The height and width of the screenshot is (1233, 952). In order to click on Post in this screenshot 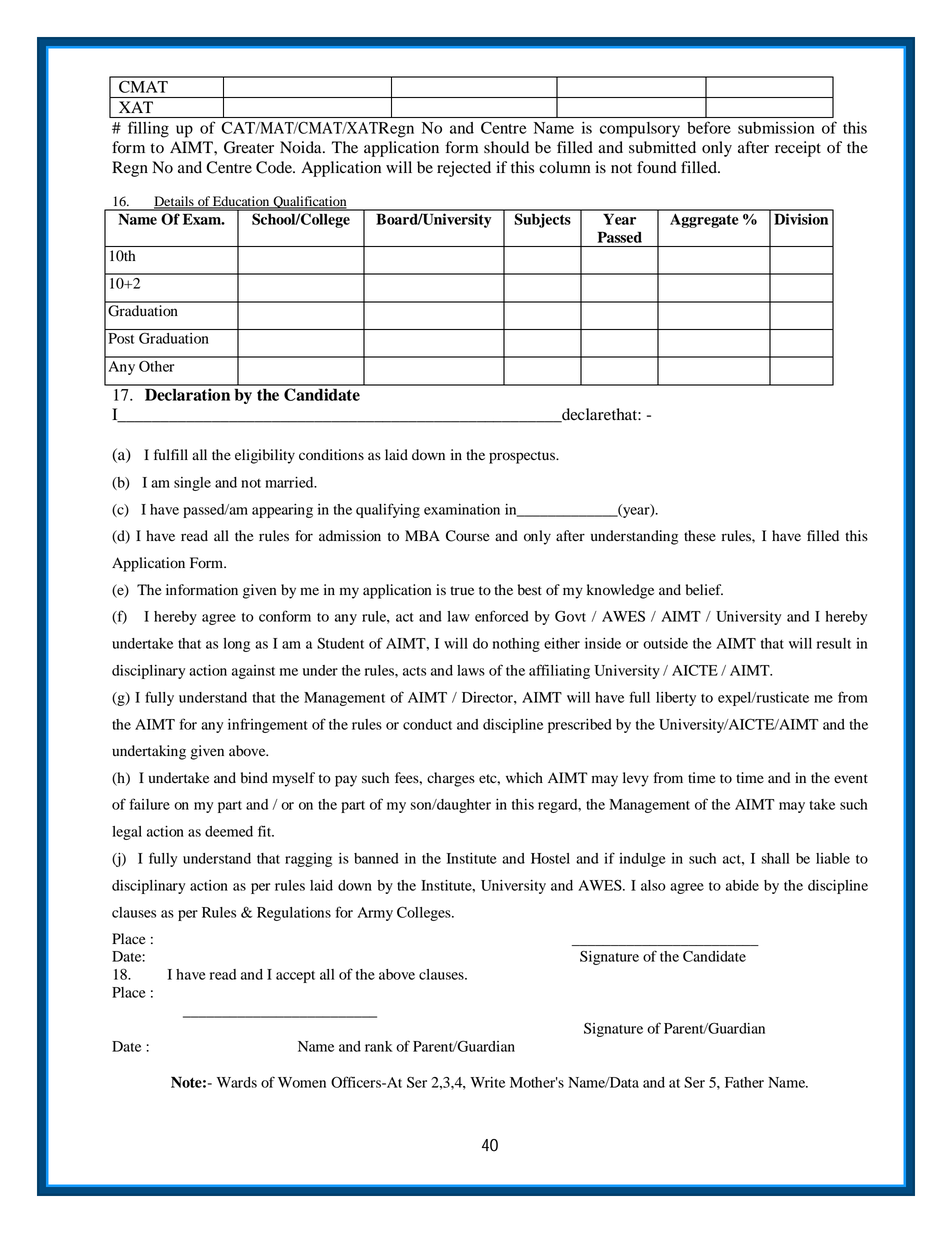, I will do `click(121, 338)`.
